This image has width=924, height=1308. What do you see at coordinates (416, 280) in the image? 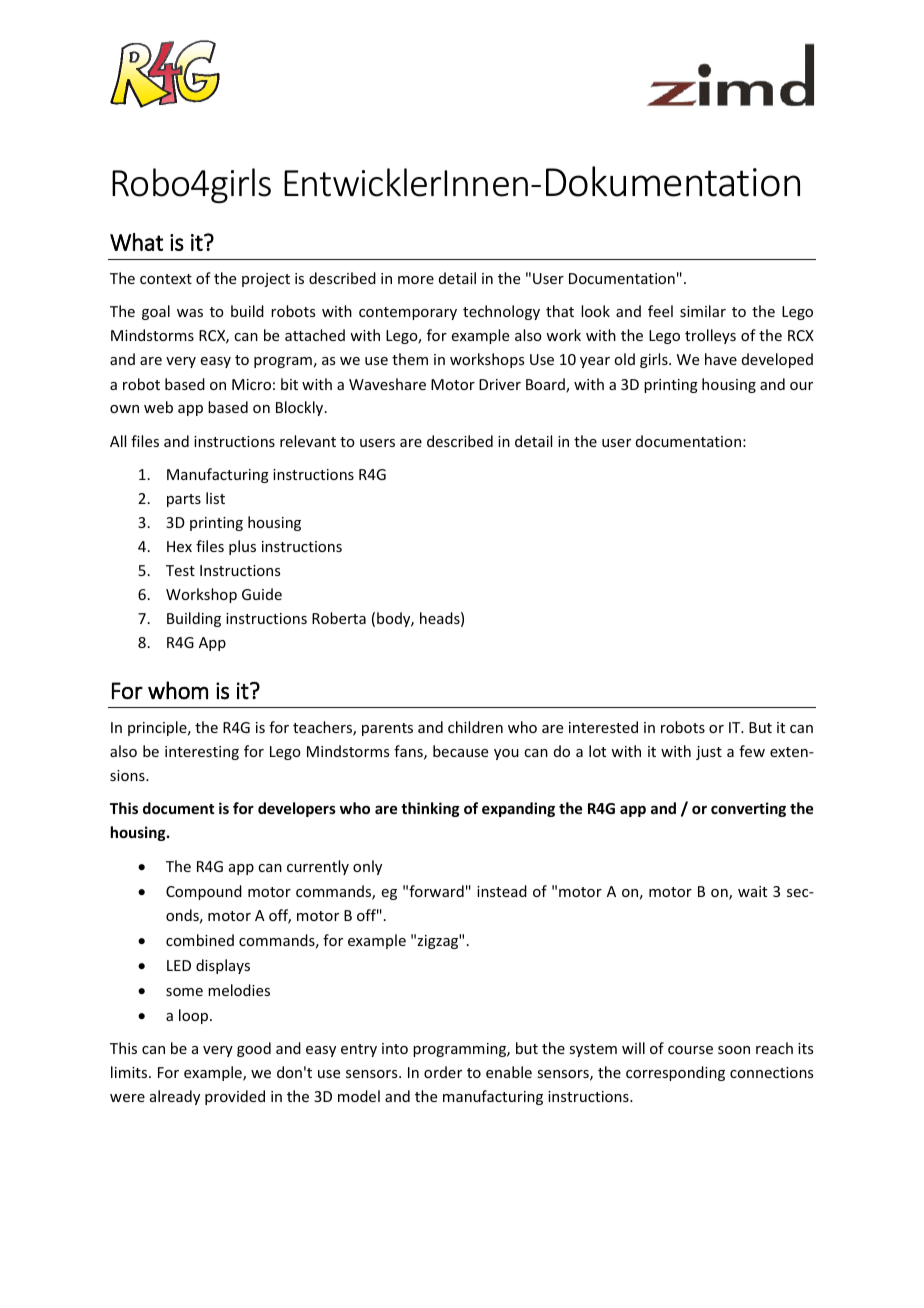
I see `more` at bounding box center [416, 280].
